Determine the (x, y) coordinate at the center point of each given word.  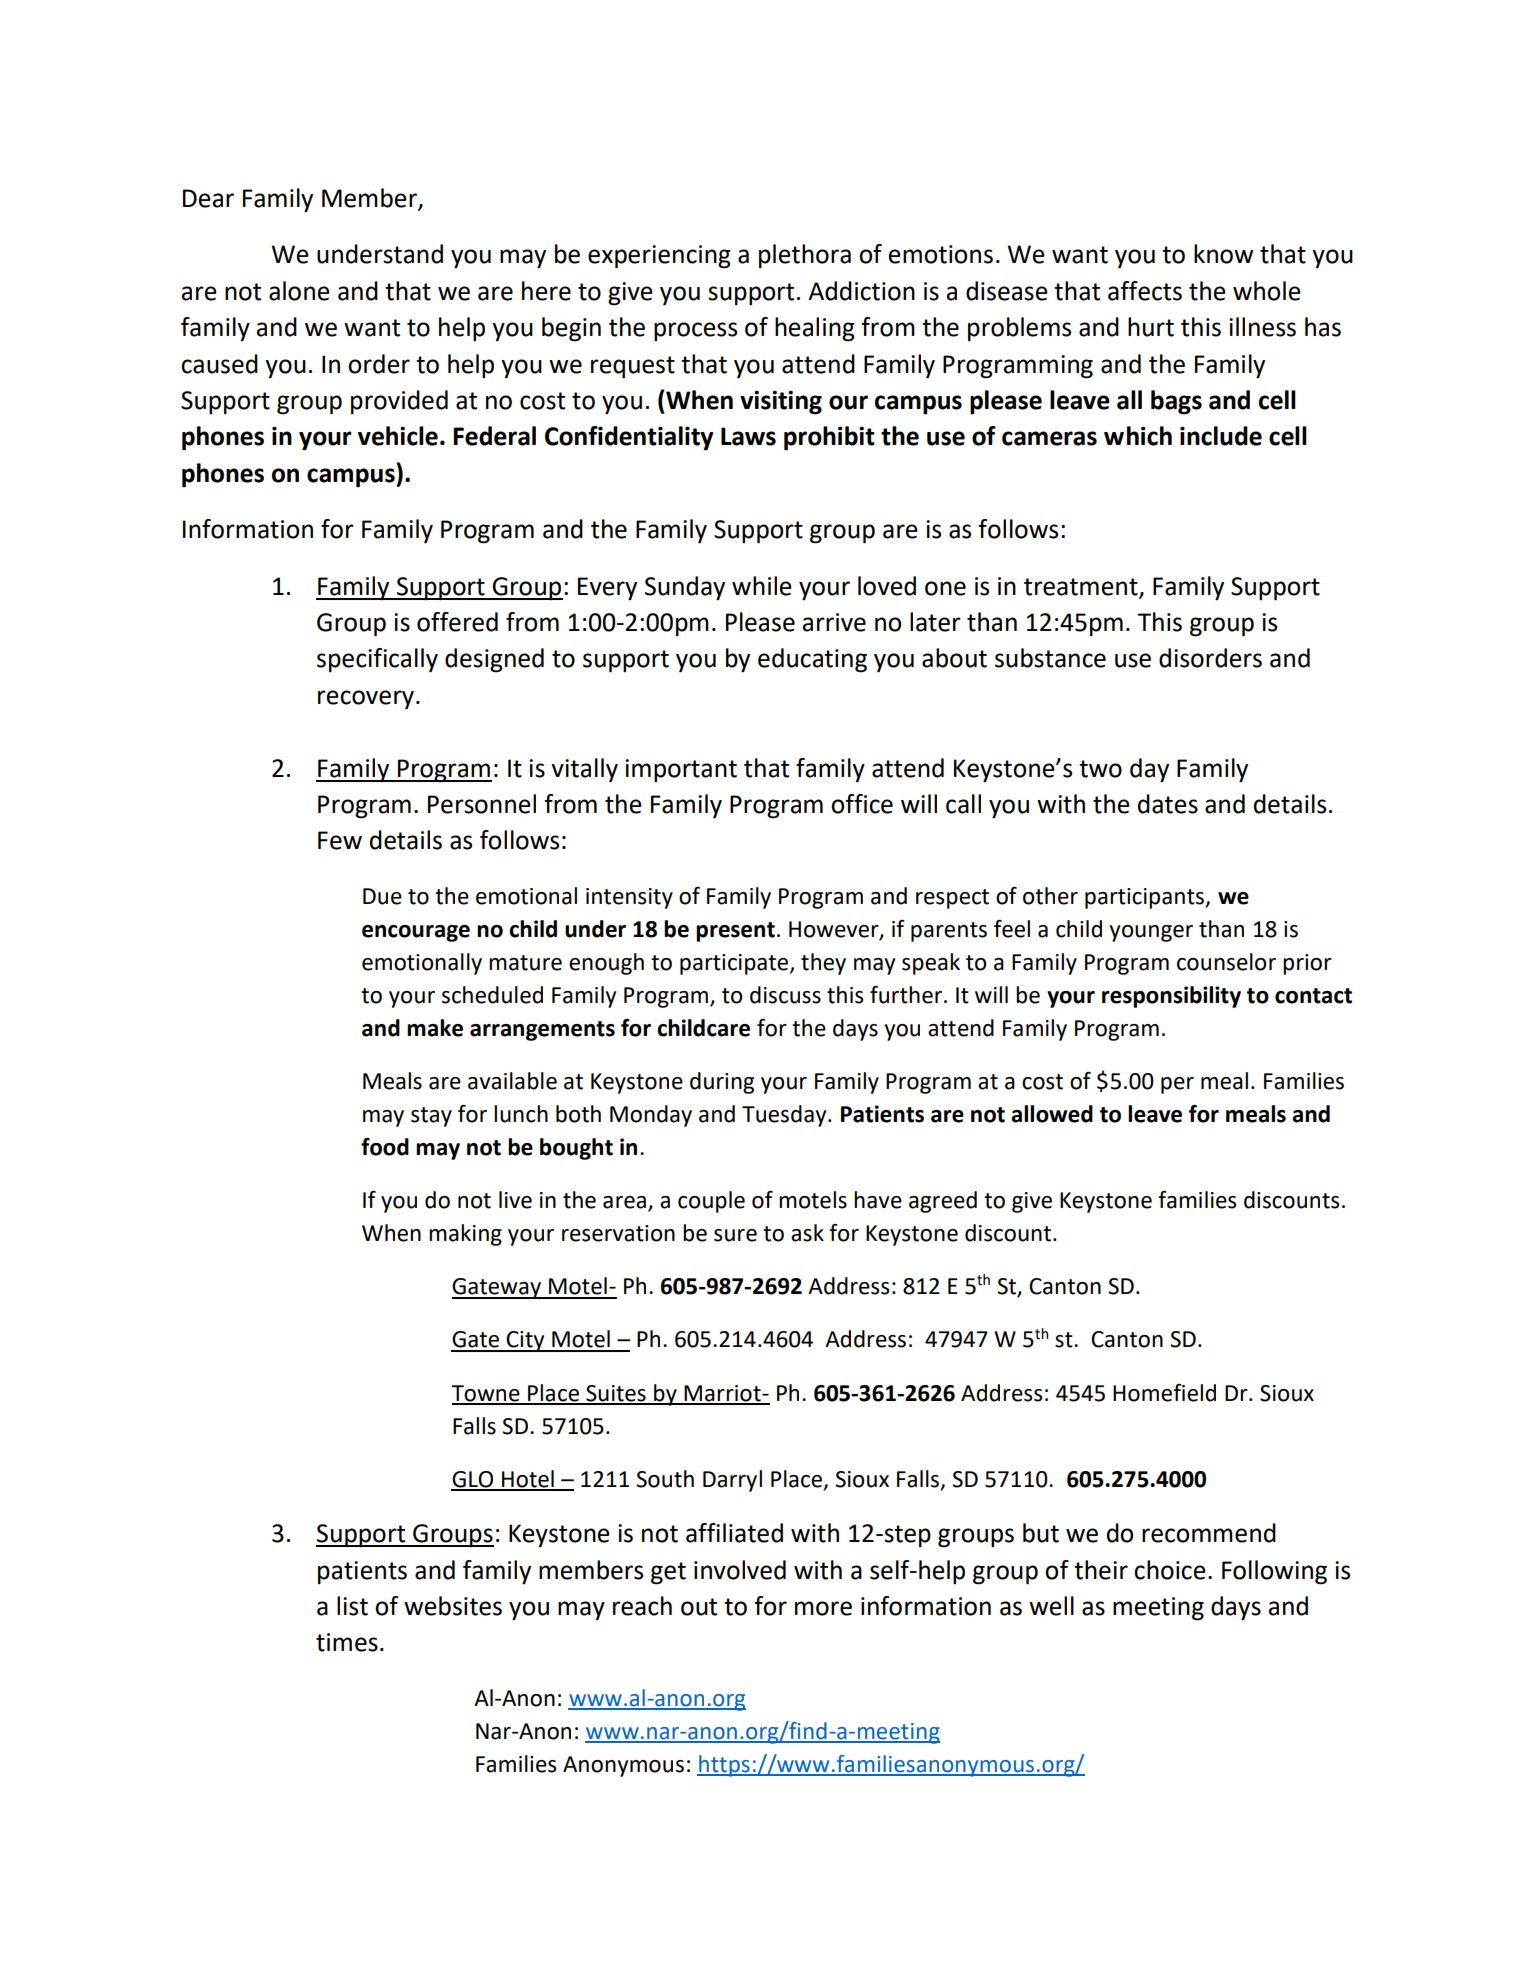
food (385, 1147)
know (1223, 254)
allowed (1052, 1114)
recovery (366, 700)
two (1100, 769)
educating (812, 660)
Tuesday (785, 1116)
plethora (805, 256)
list (352, 1606)
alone (299, 291)
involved (740, 1570)
